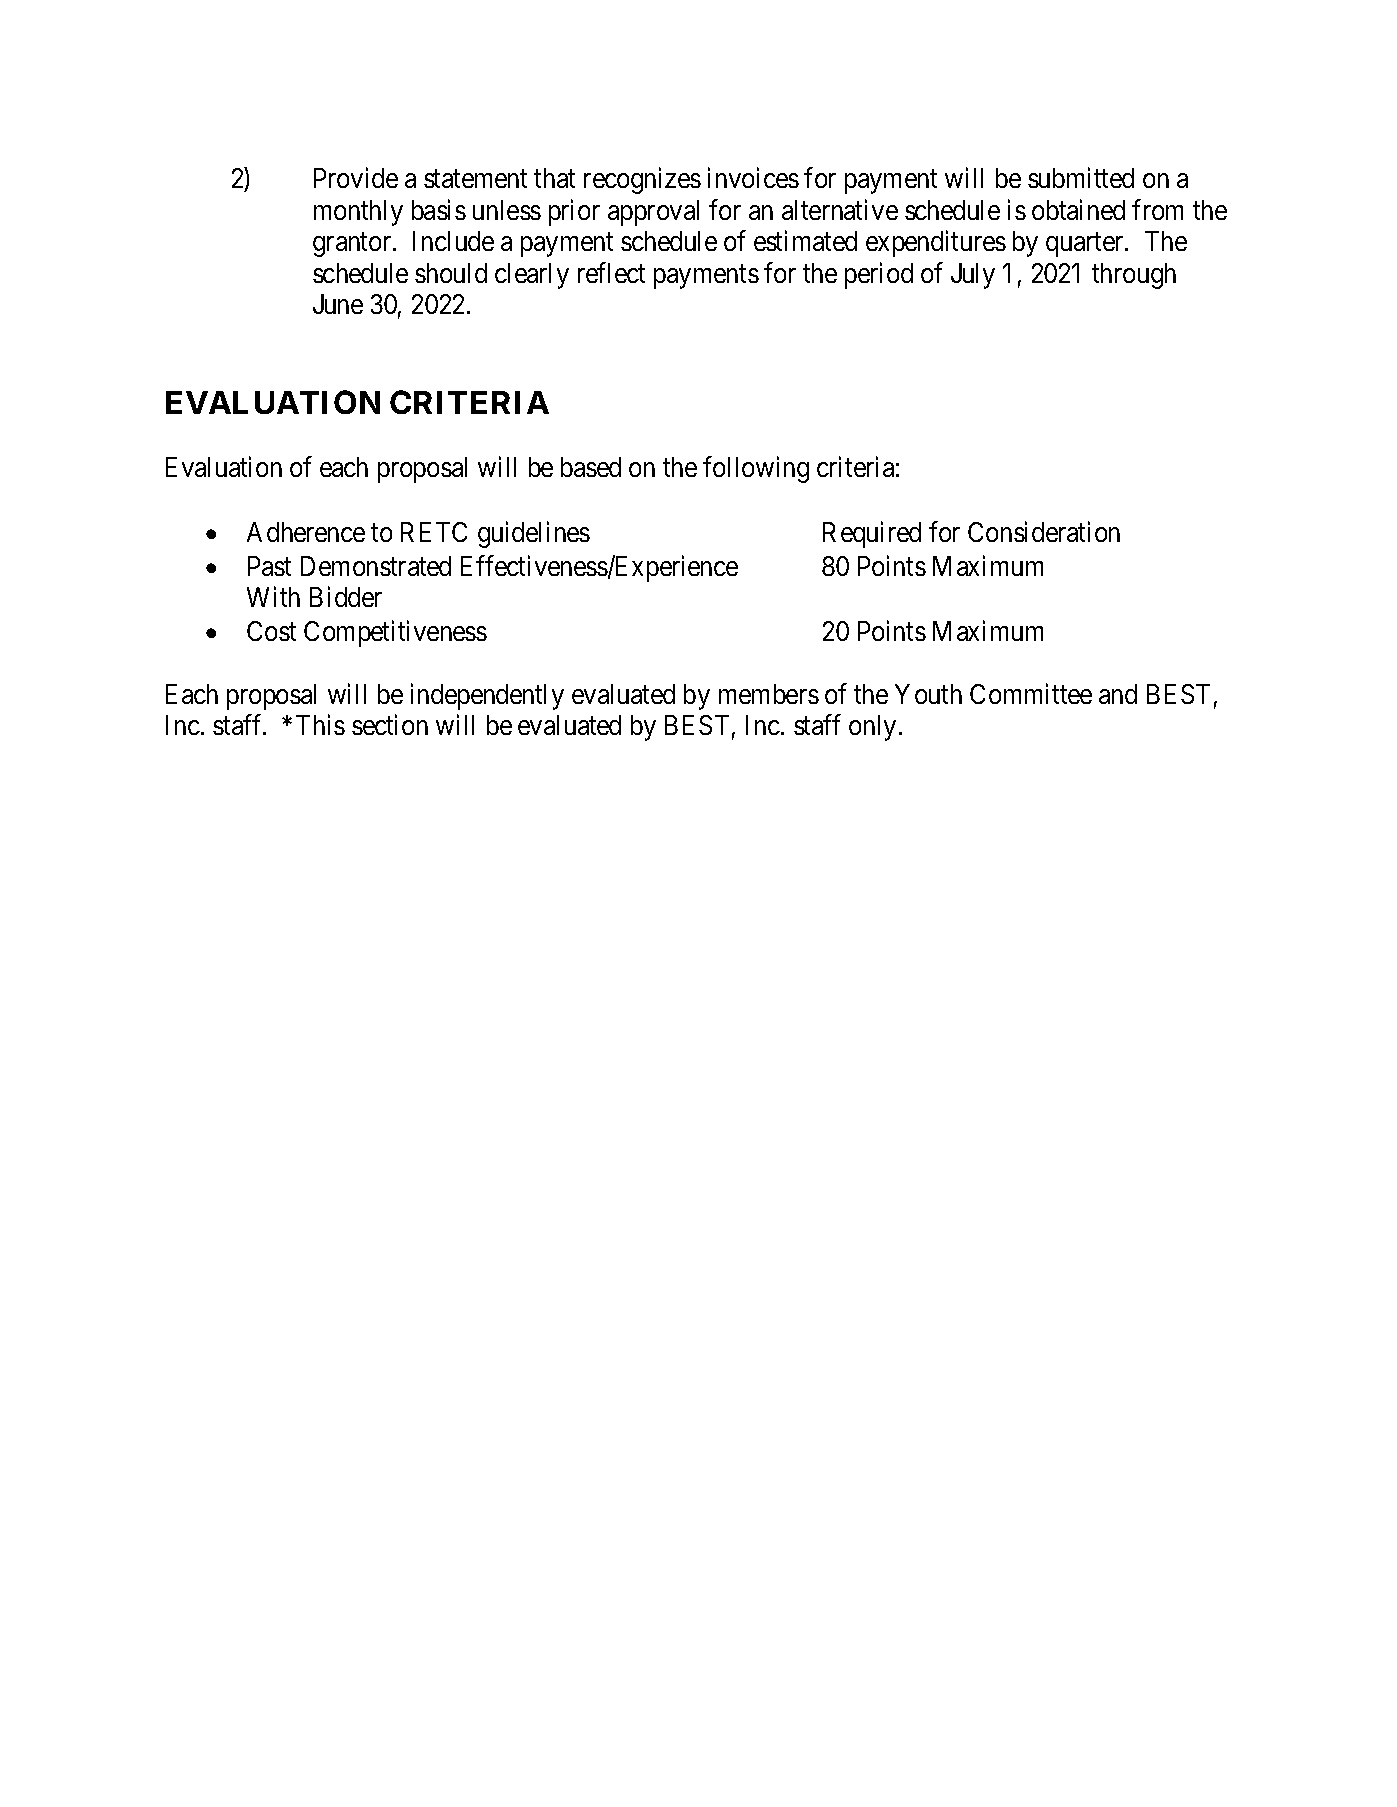  What do you see at coordinates (390, 724) in the screenshot?
I see `section` at bounding box center [390, 724].
